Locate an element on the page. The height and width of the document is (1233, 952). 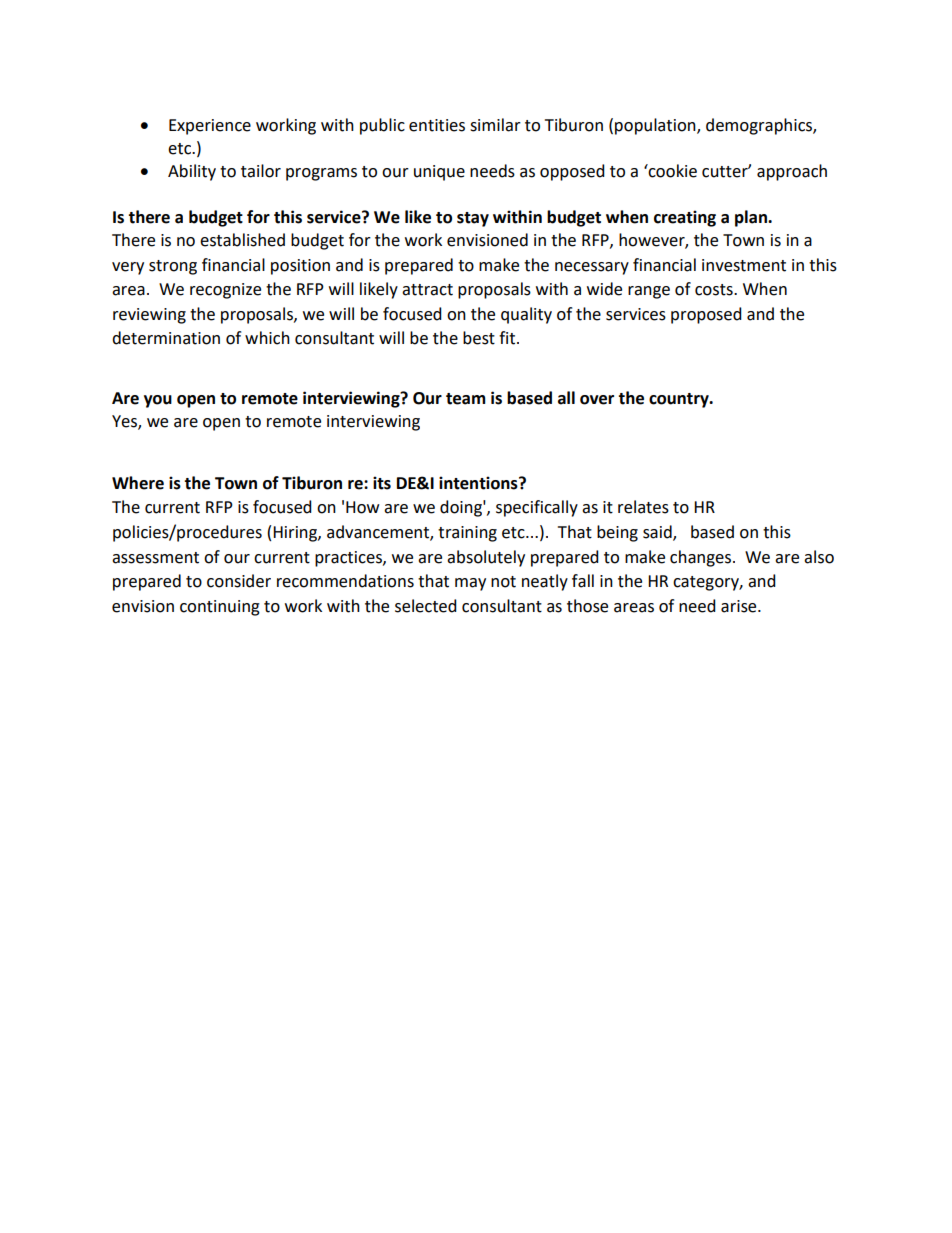
may is located at coordinates (470, 584).
